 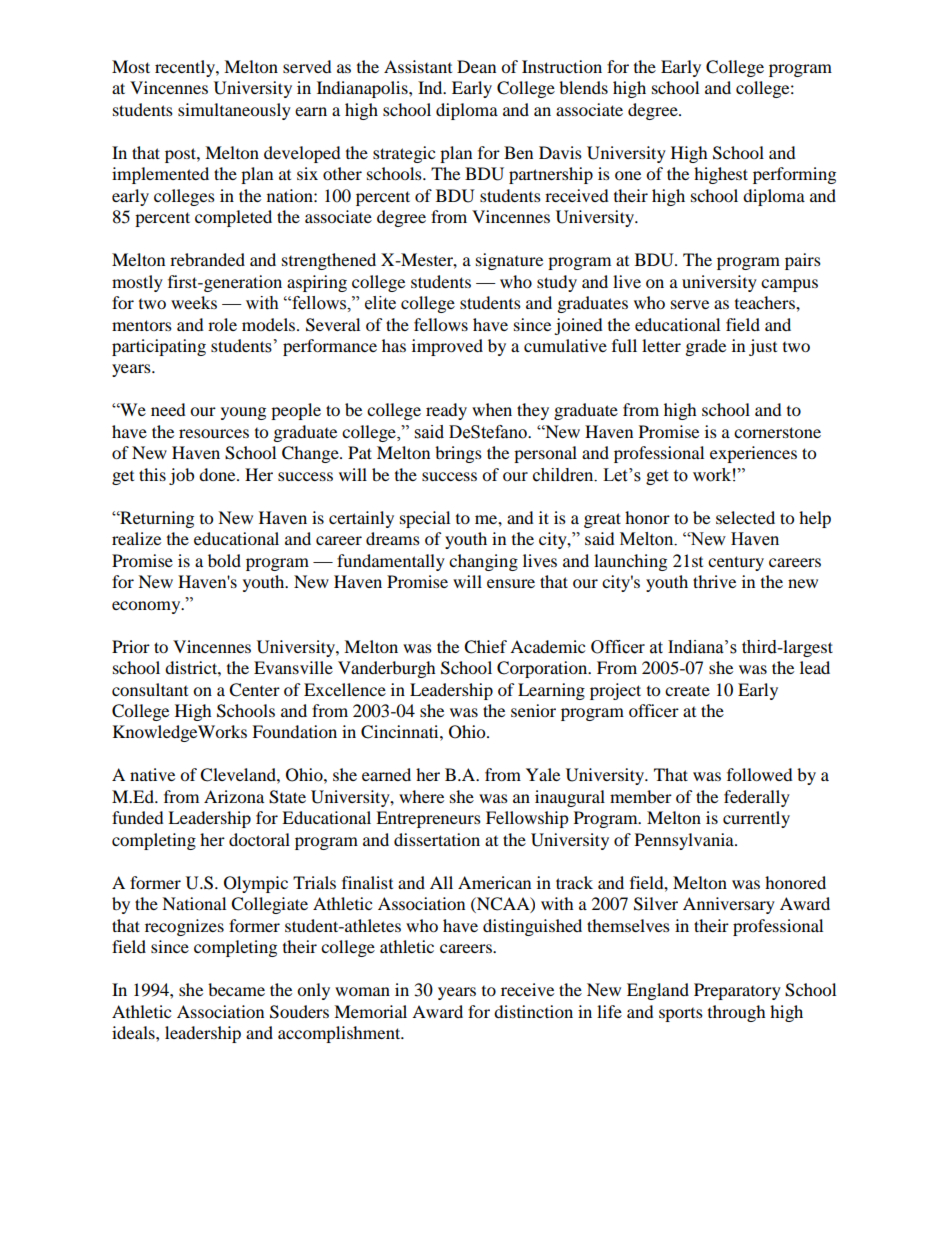 I want to click on simultaneously, so click(x=234, y=111).
